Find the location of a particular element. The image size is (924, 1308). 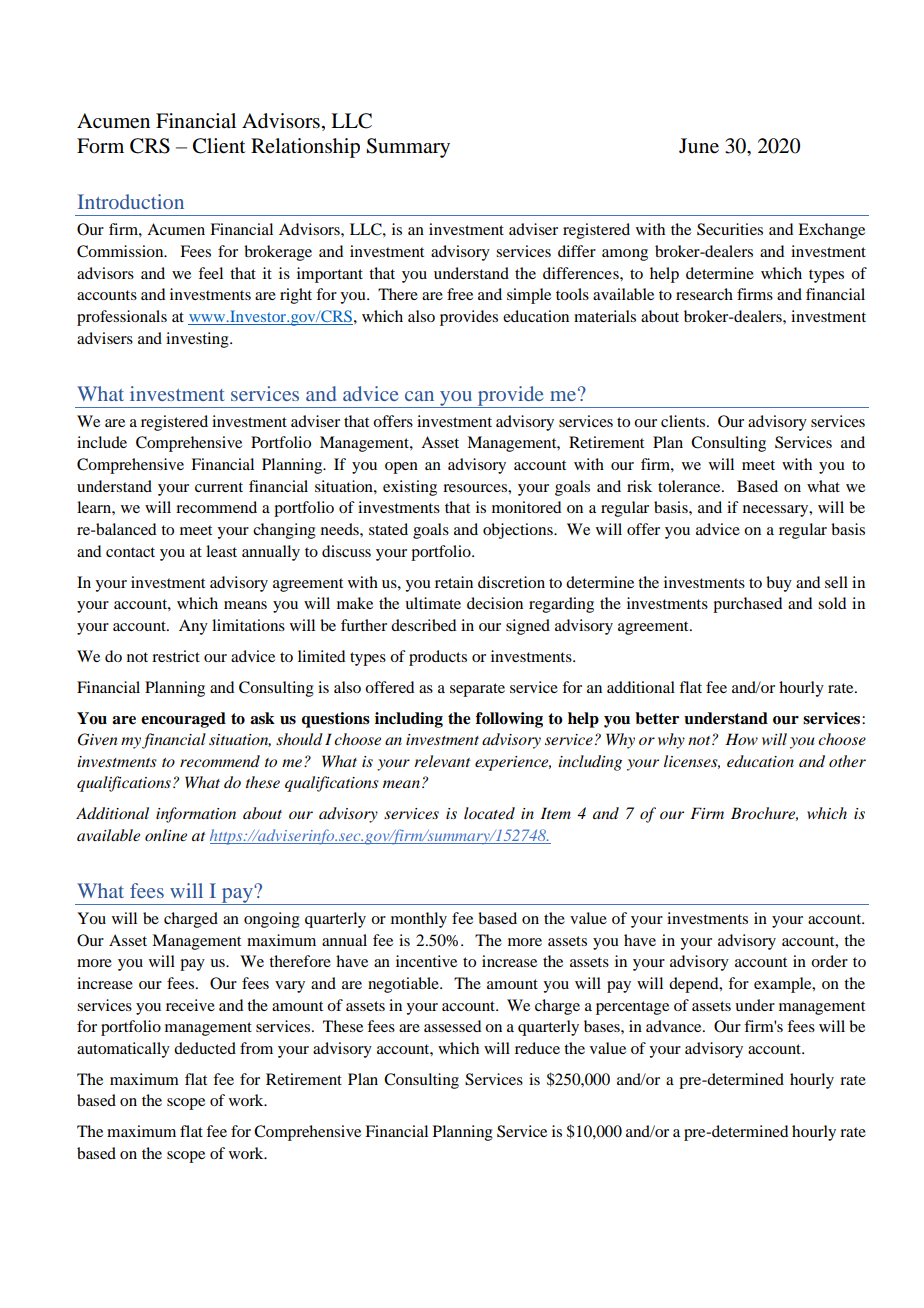

Any is located at coordinates (193, 627).
